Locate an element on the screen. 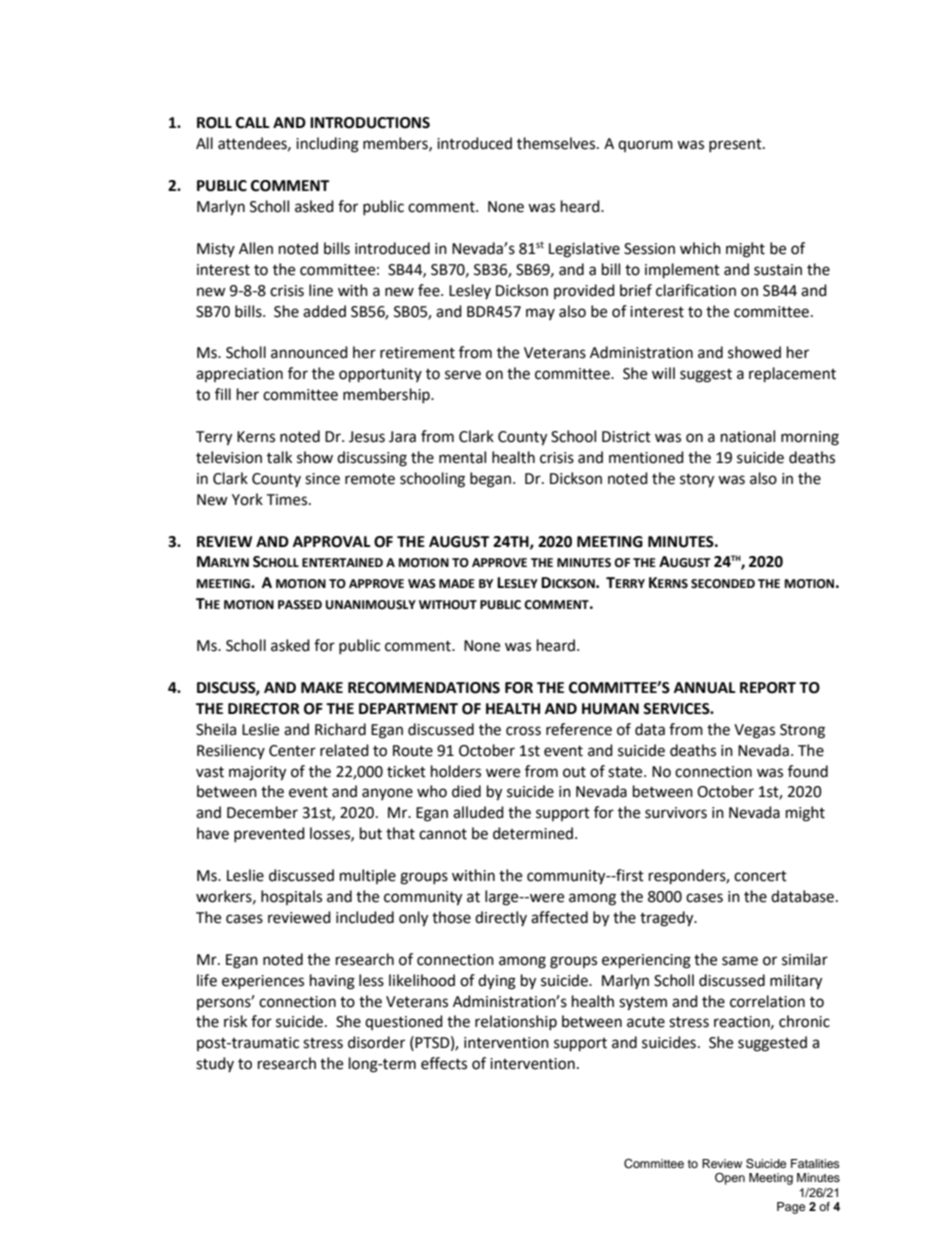  CALL is located at coordinates (253, 123).
